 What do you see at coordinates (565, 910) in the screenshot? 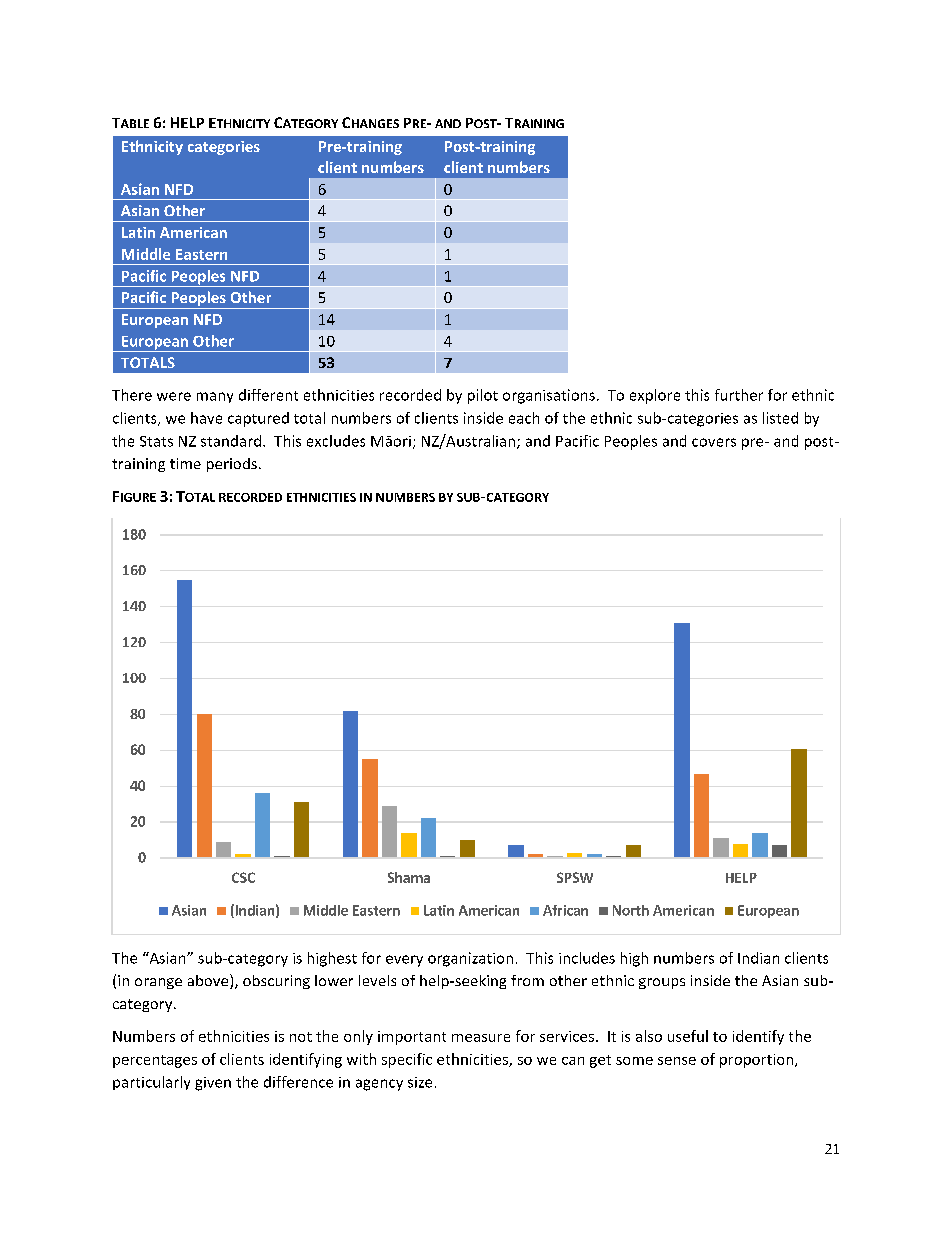
I see `African` at bounding box center [565, 910].
